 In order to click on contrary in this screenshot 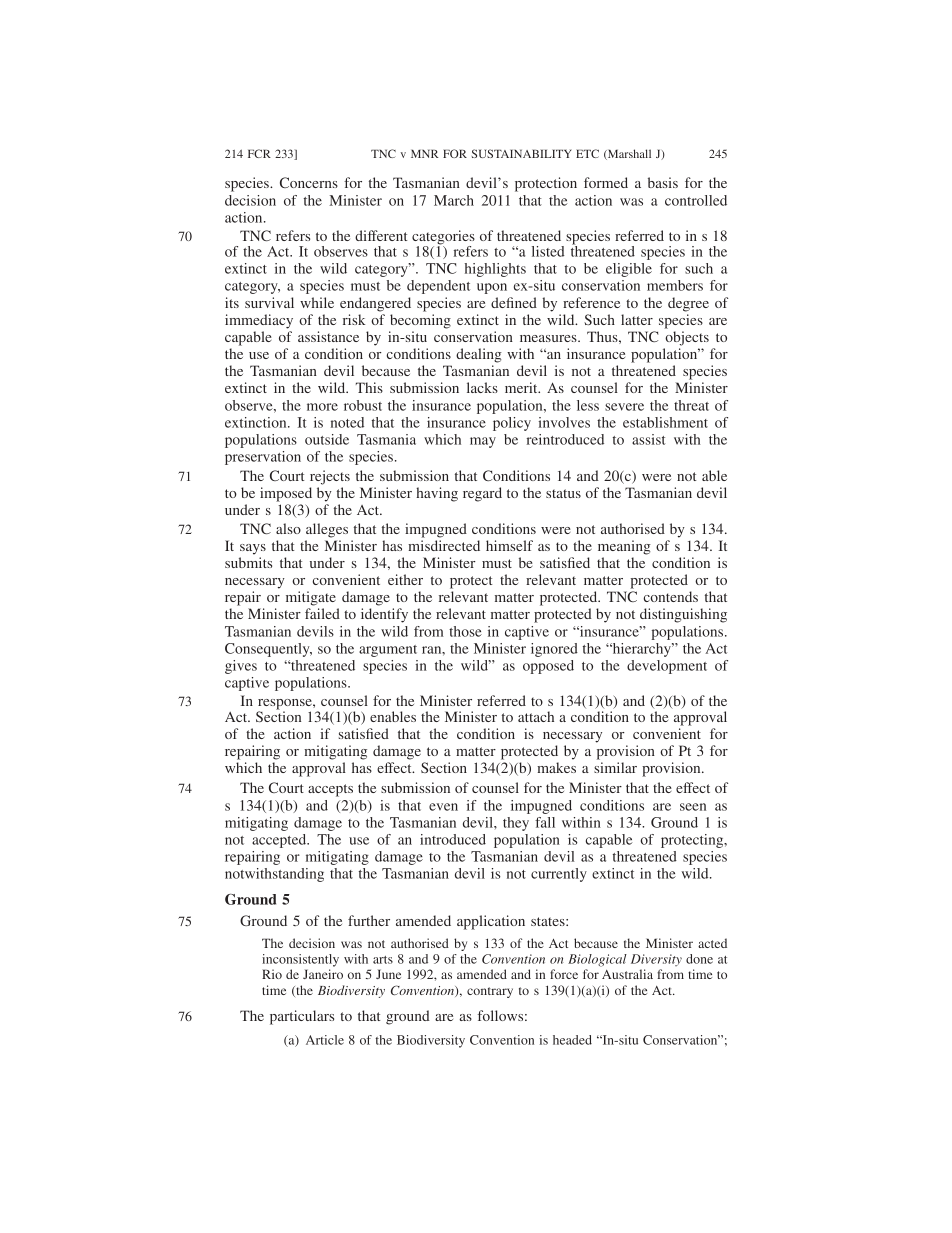, I will do `click(490, 992)`.
